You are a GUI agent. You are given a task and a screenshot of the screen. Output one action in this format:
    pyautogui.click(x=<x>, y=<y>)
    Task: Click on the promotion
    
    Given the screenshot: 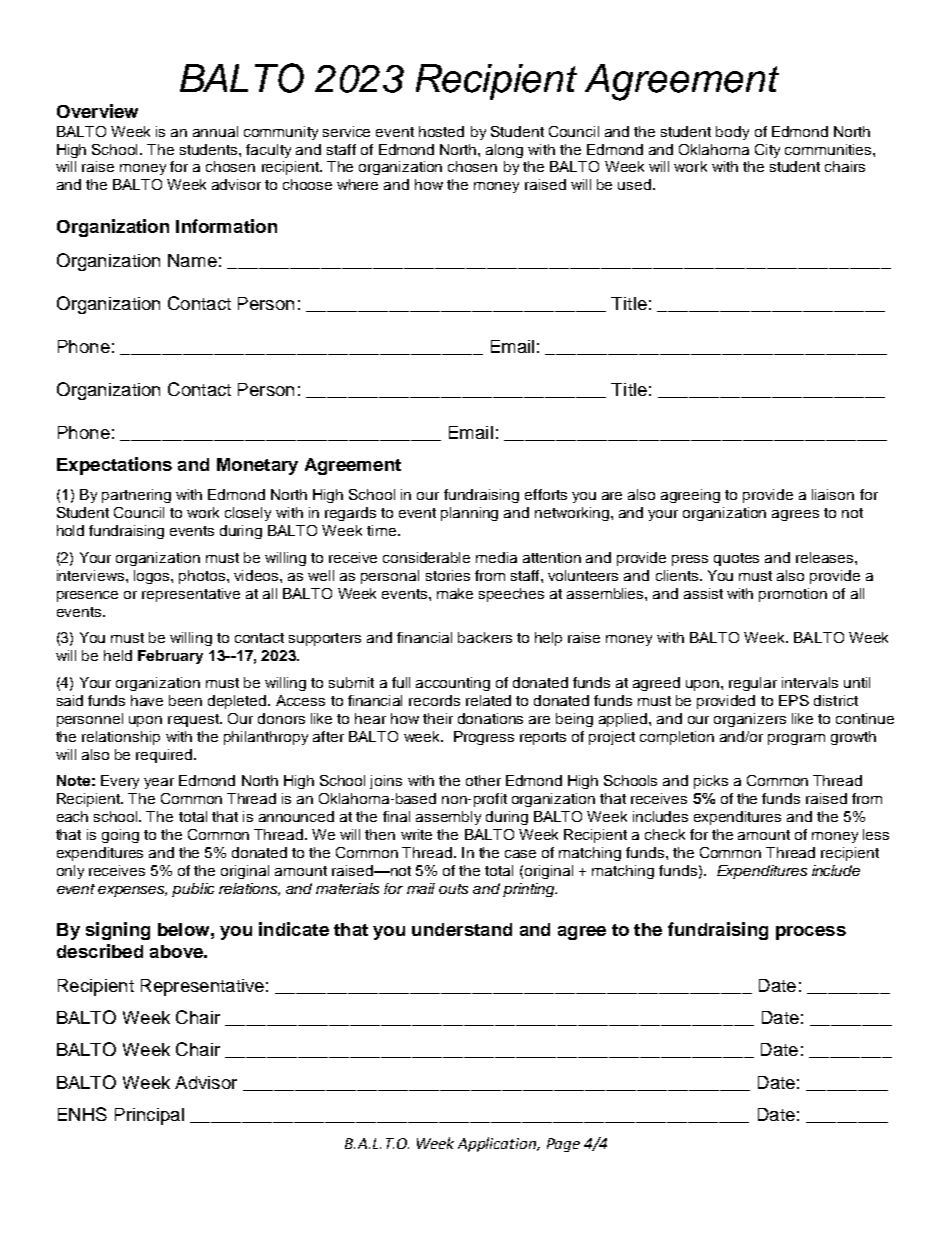 What is the action you would take?
    pyautogui.click(x=793, y=595)
